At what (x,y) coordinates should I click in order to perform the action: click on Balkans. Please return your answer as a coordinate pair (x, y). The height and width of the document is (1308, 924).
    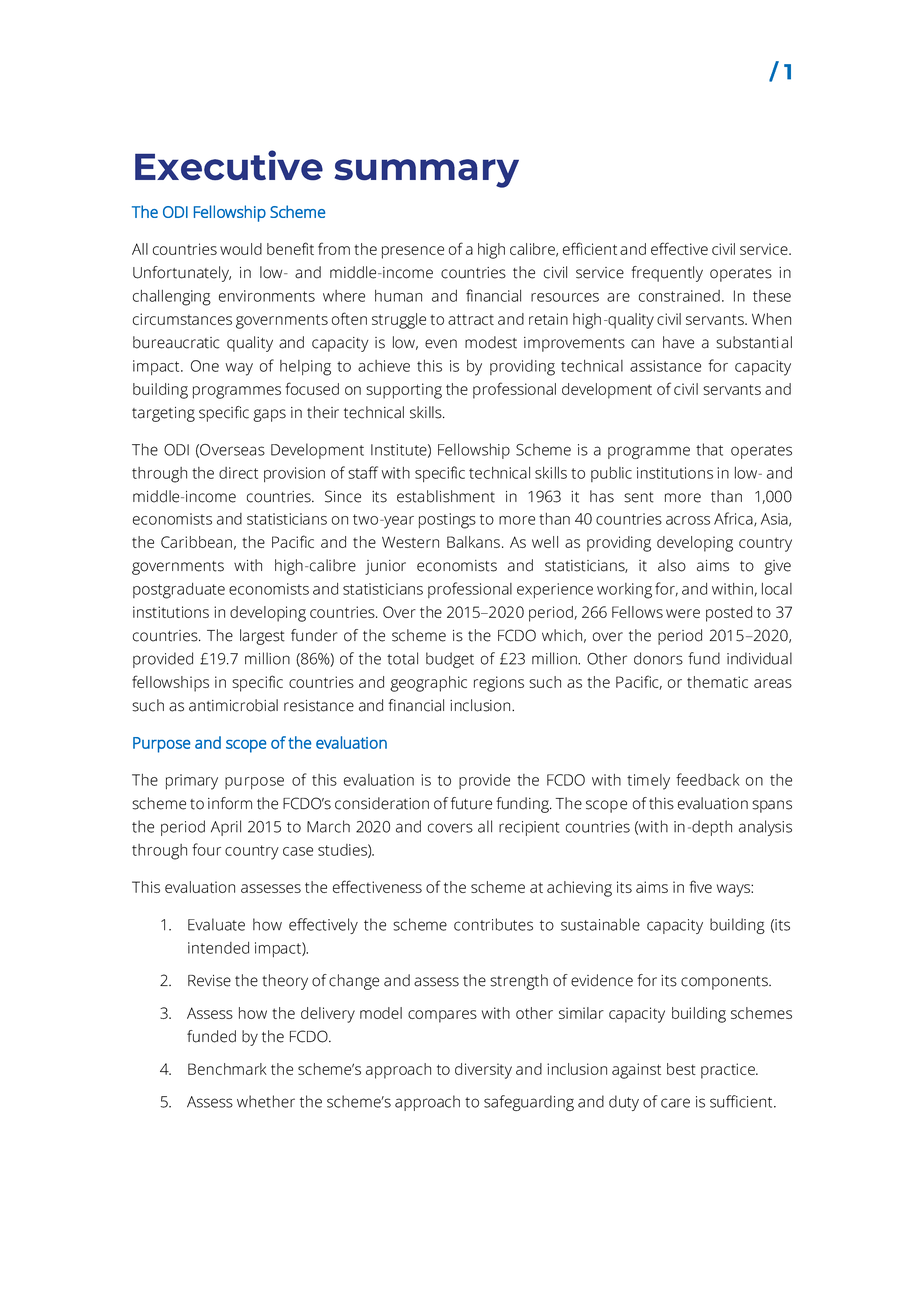
    Looking at the image, I should click on (473, 542).
